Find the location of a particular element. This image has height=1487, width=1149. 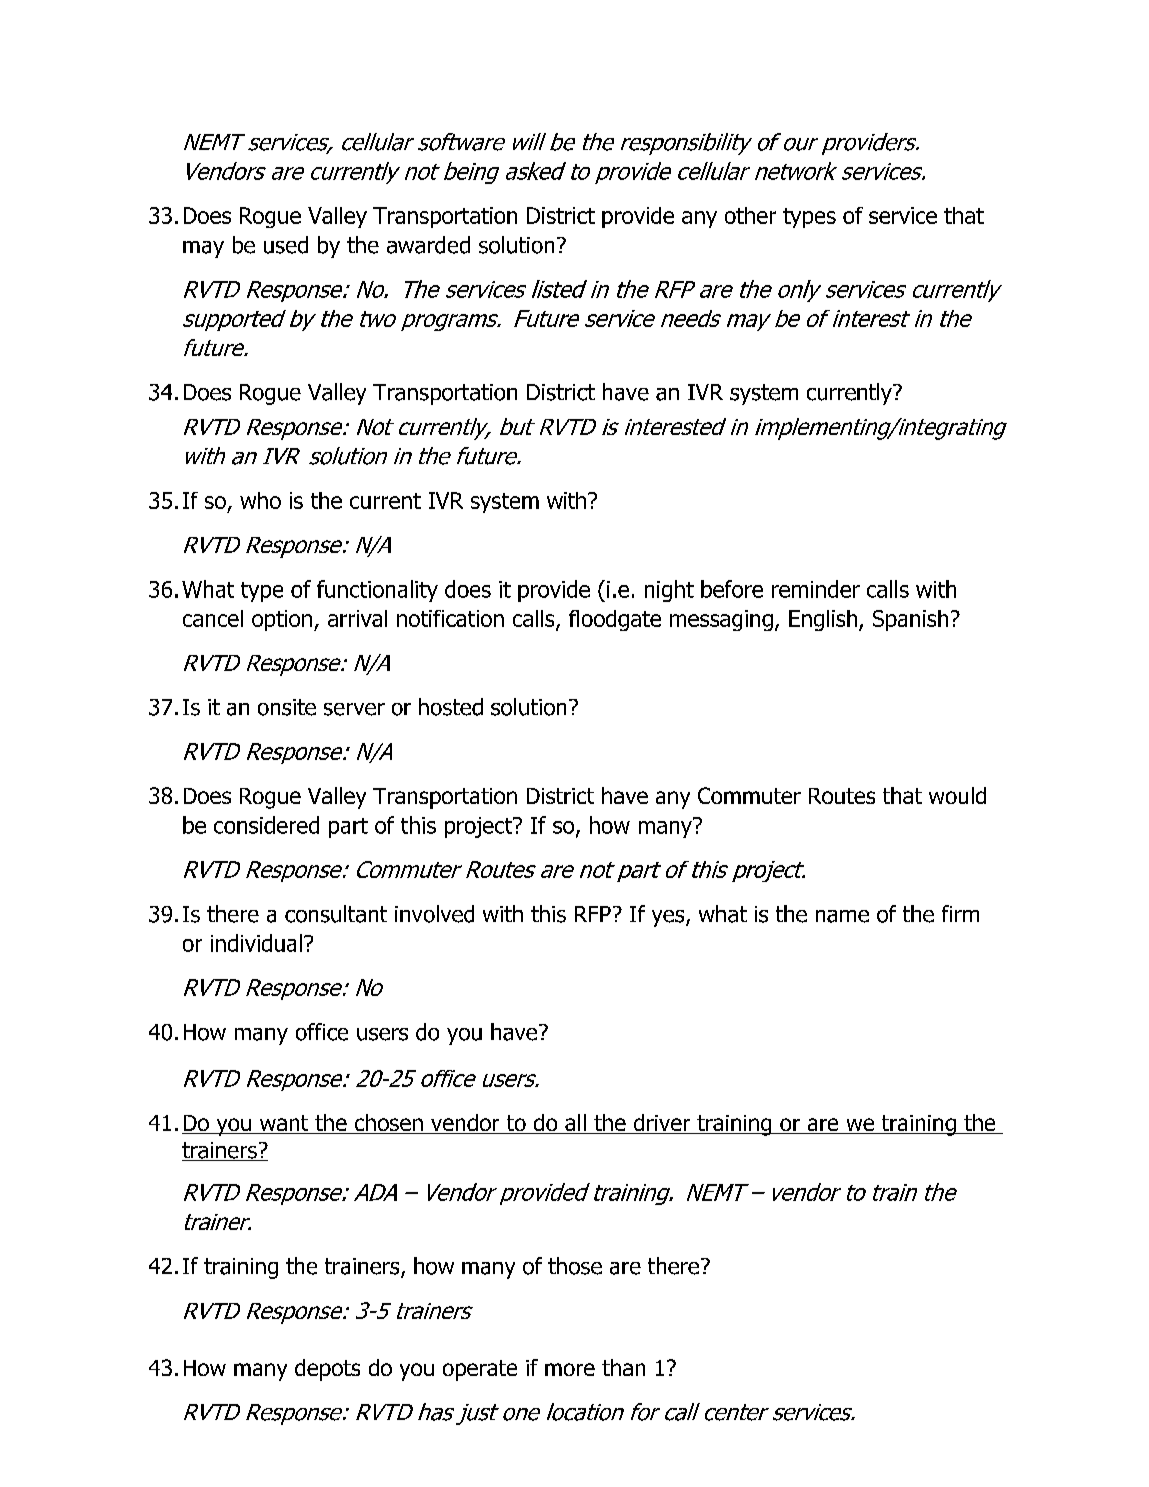

considered is located at coordinates (266, 825).
